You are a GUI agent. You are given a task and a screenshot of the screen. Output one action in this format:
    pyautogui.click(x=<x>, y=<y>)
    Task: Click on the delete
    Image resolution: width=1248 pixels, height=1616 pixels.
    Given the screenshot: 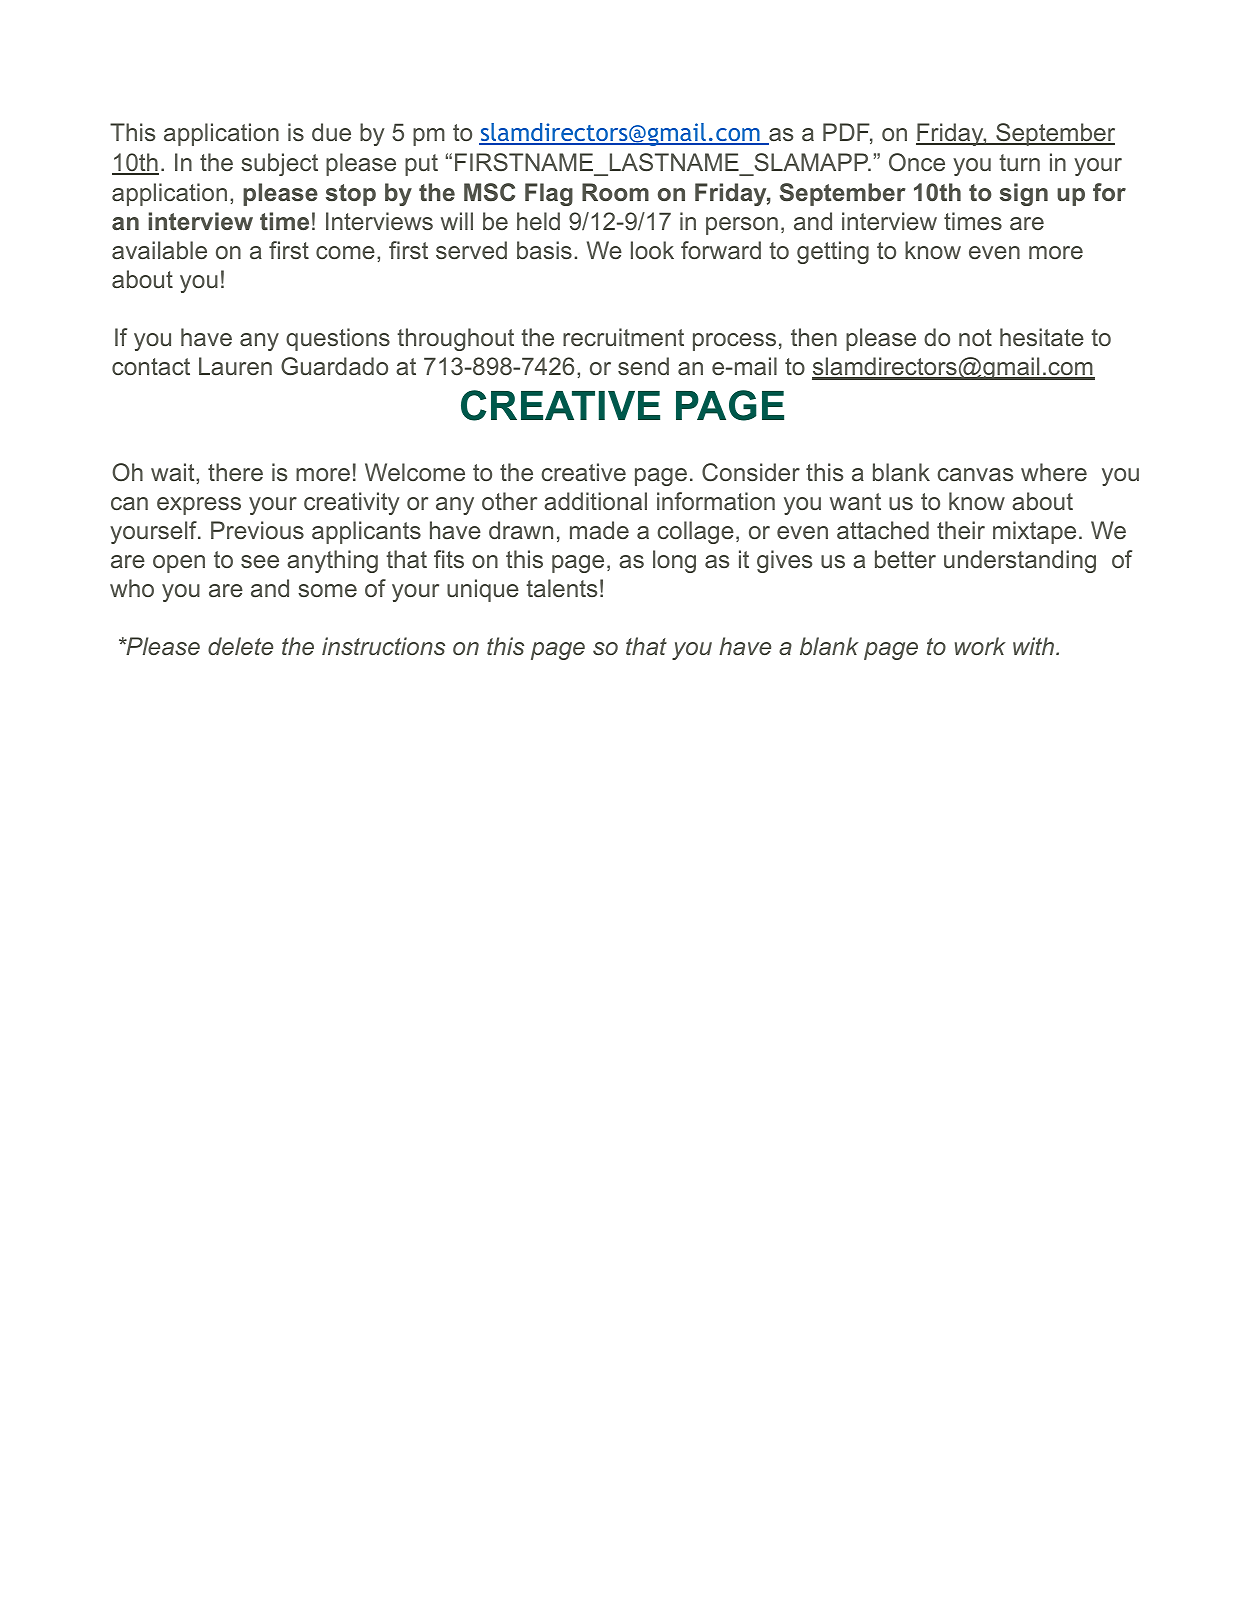 What is the action you would take?
    pyautogui.click(x=240, y=646)
